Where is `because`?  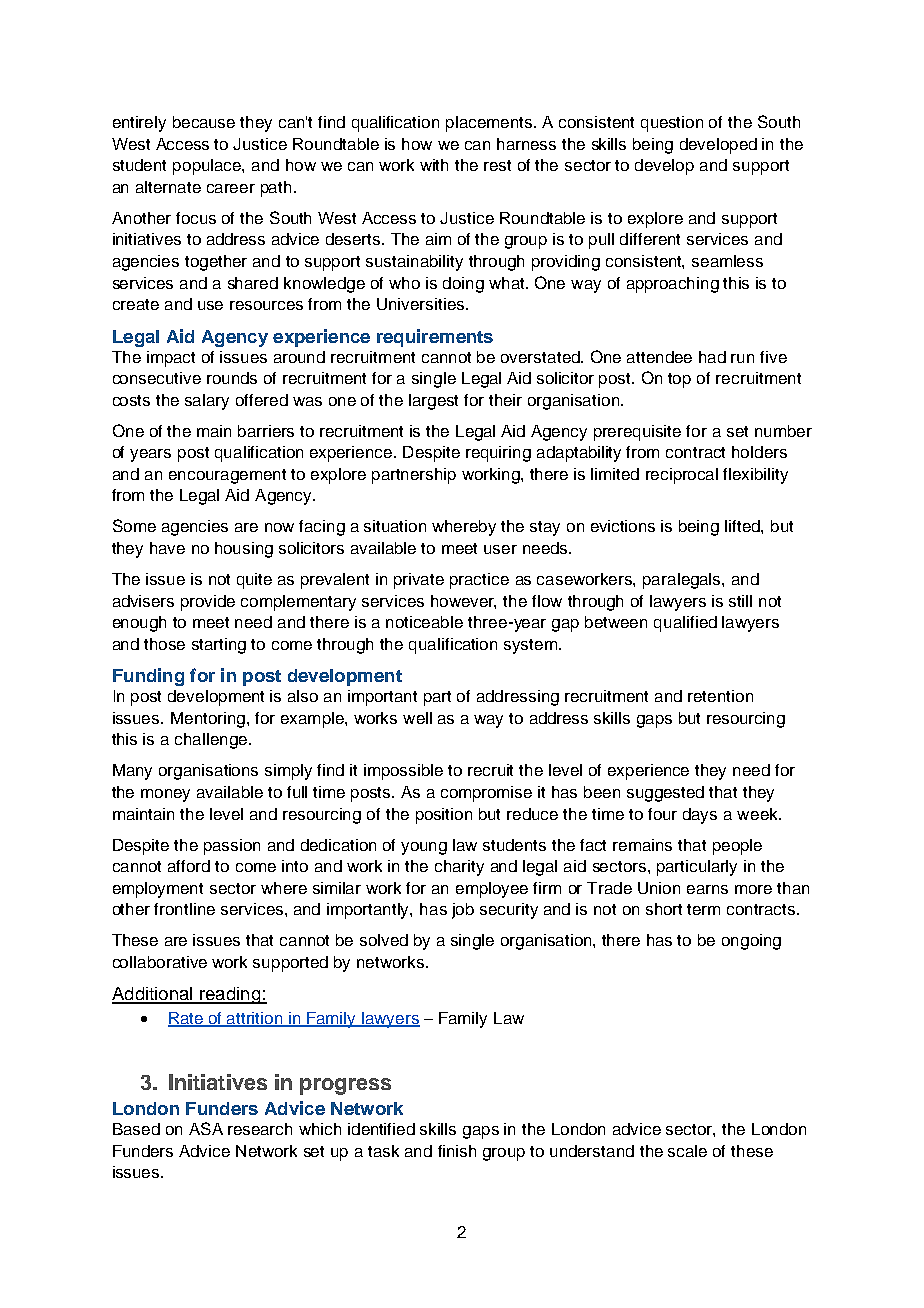
because is located at coordinates (204, 122).
